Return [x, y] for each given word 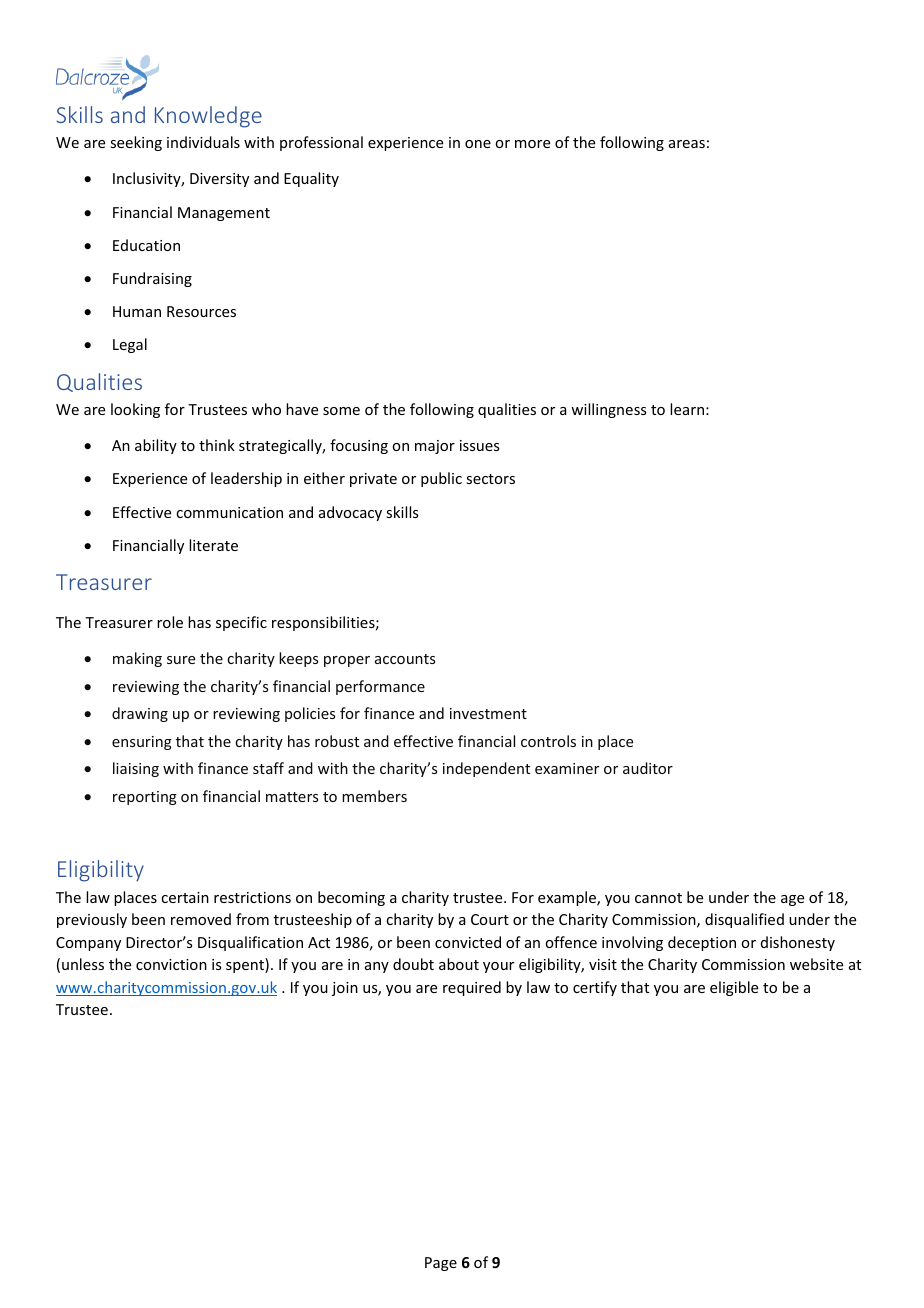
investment [488, 713]
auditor [648, 768]
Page [441, 1264]
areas [687, 144]
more [532, 144]
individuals [203, 142]
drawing [140, 714]
